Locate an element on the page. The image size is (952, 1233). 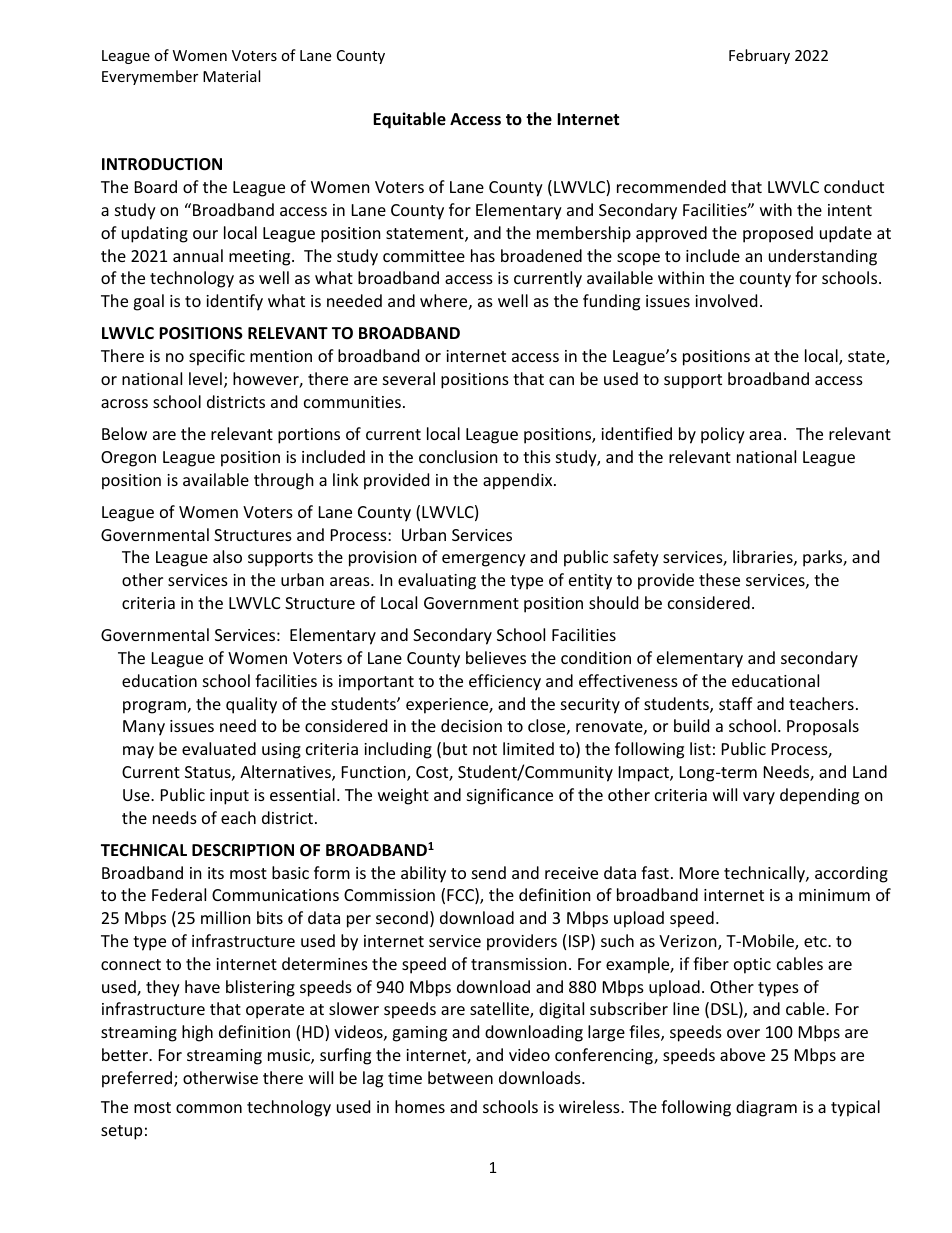
between is located at coordinates (460, 1077).
